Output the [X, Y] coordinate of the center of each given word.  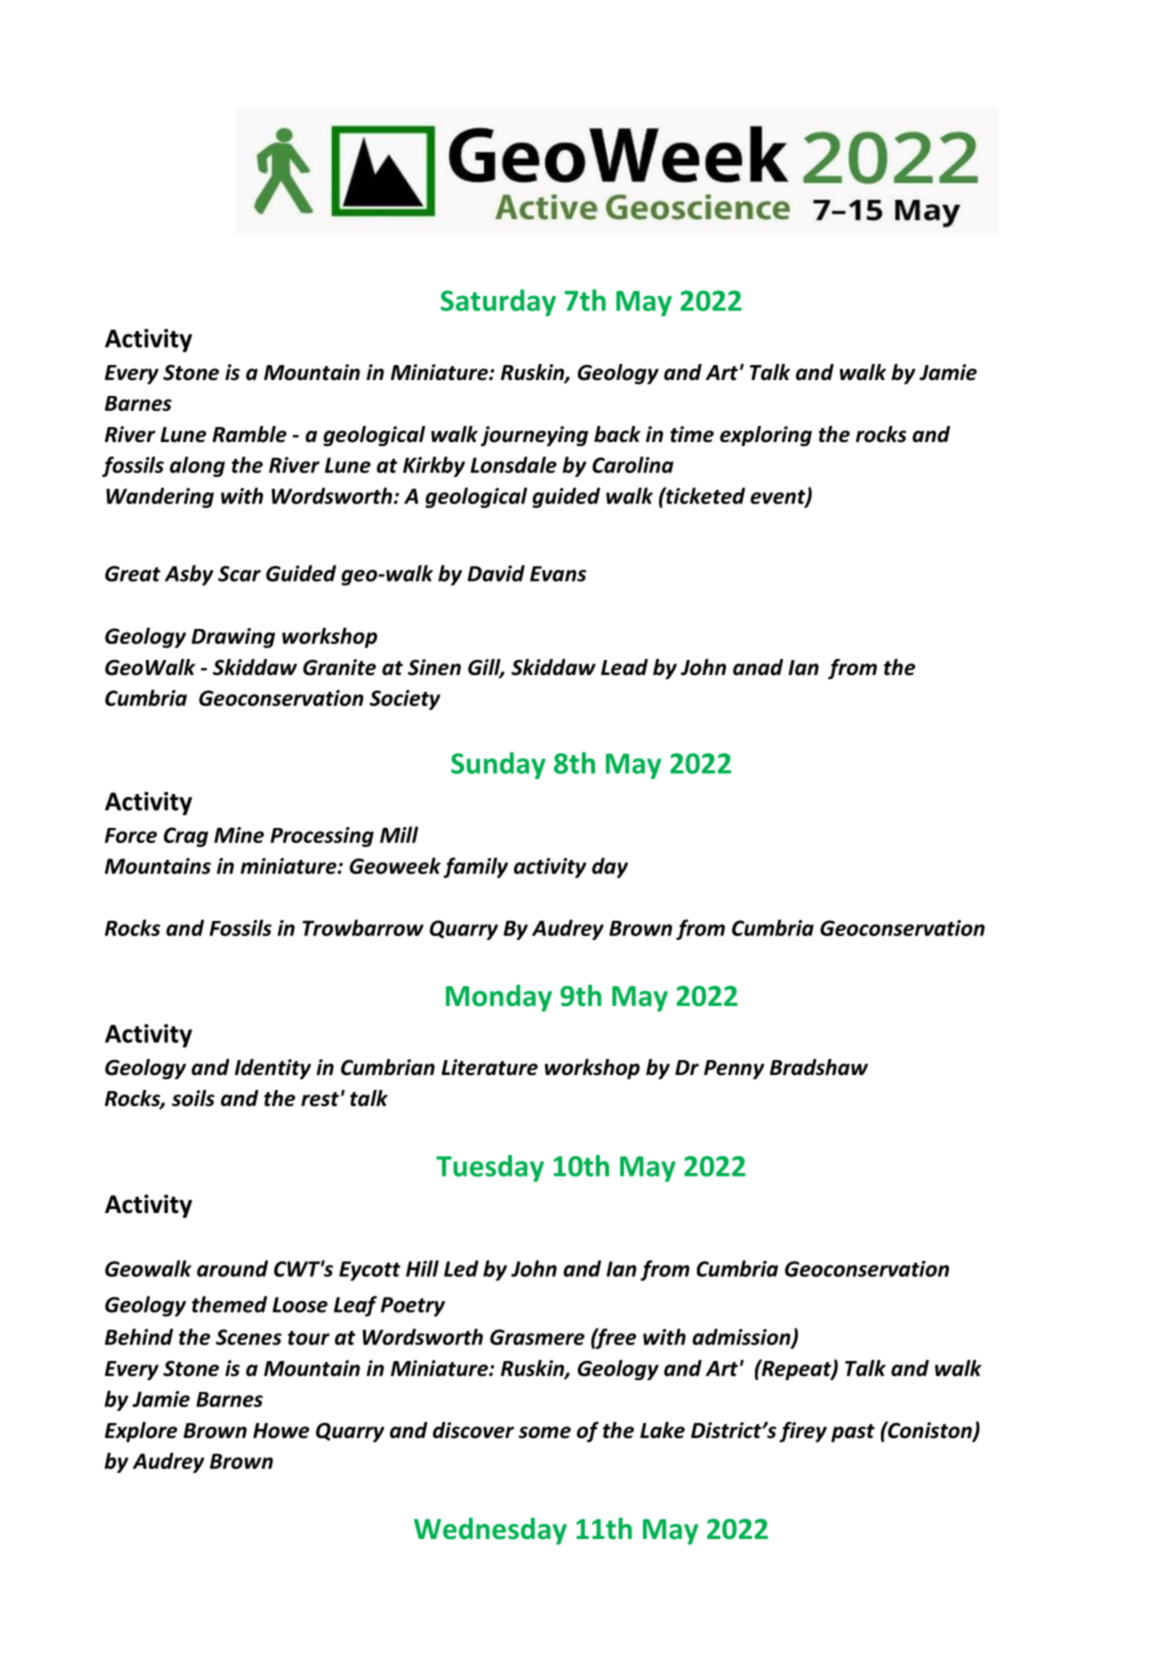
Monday [499, 998]
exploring [766, 436]
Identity [273, 1069]
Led [461, 1268]
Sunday [498, 765]
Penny [734, 1069]
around [232, 1268]
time [692, 434]
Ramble [249, 434]
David [496, 573]
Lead [624, 667]
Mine [239, 835]
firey [803, 1432]
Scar [239, 574]
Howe [281, 1431]
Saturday [498, 303]
